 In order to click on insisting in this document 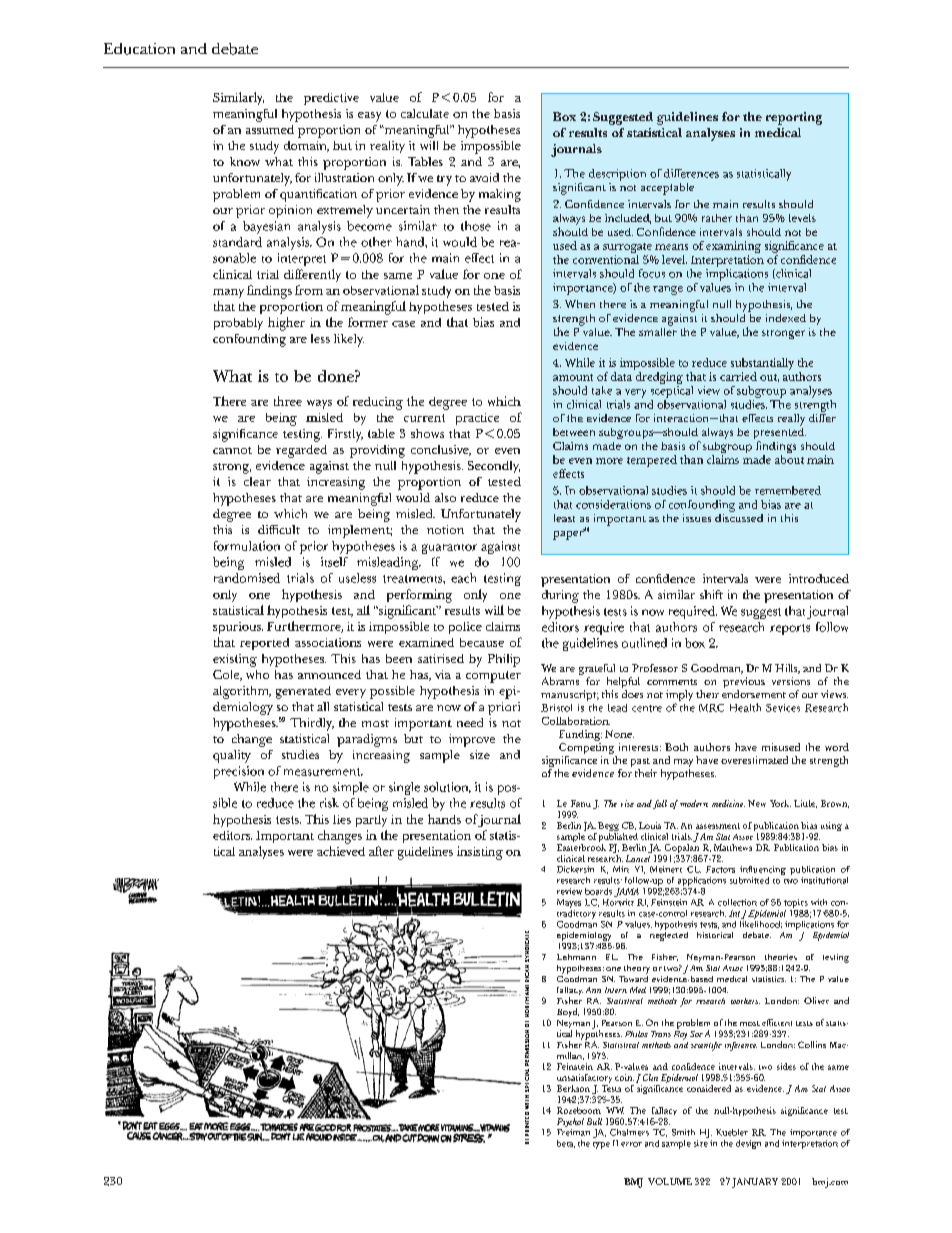, I will do `click(480, 853)`.
